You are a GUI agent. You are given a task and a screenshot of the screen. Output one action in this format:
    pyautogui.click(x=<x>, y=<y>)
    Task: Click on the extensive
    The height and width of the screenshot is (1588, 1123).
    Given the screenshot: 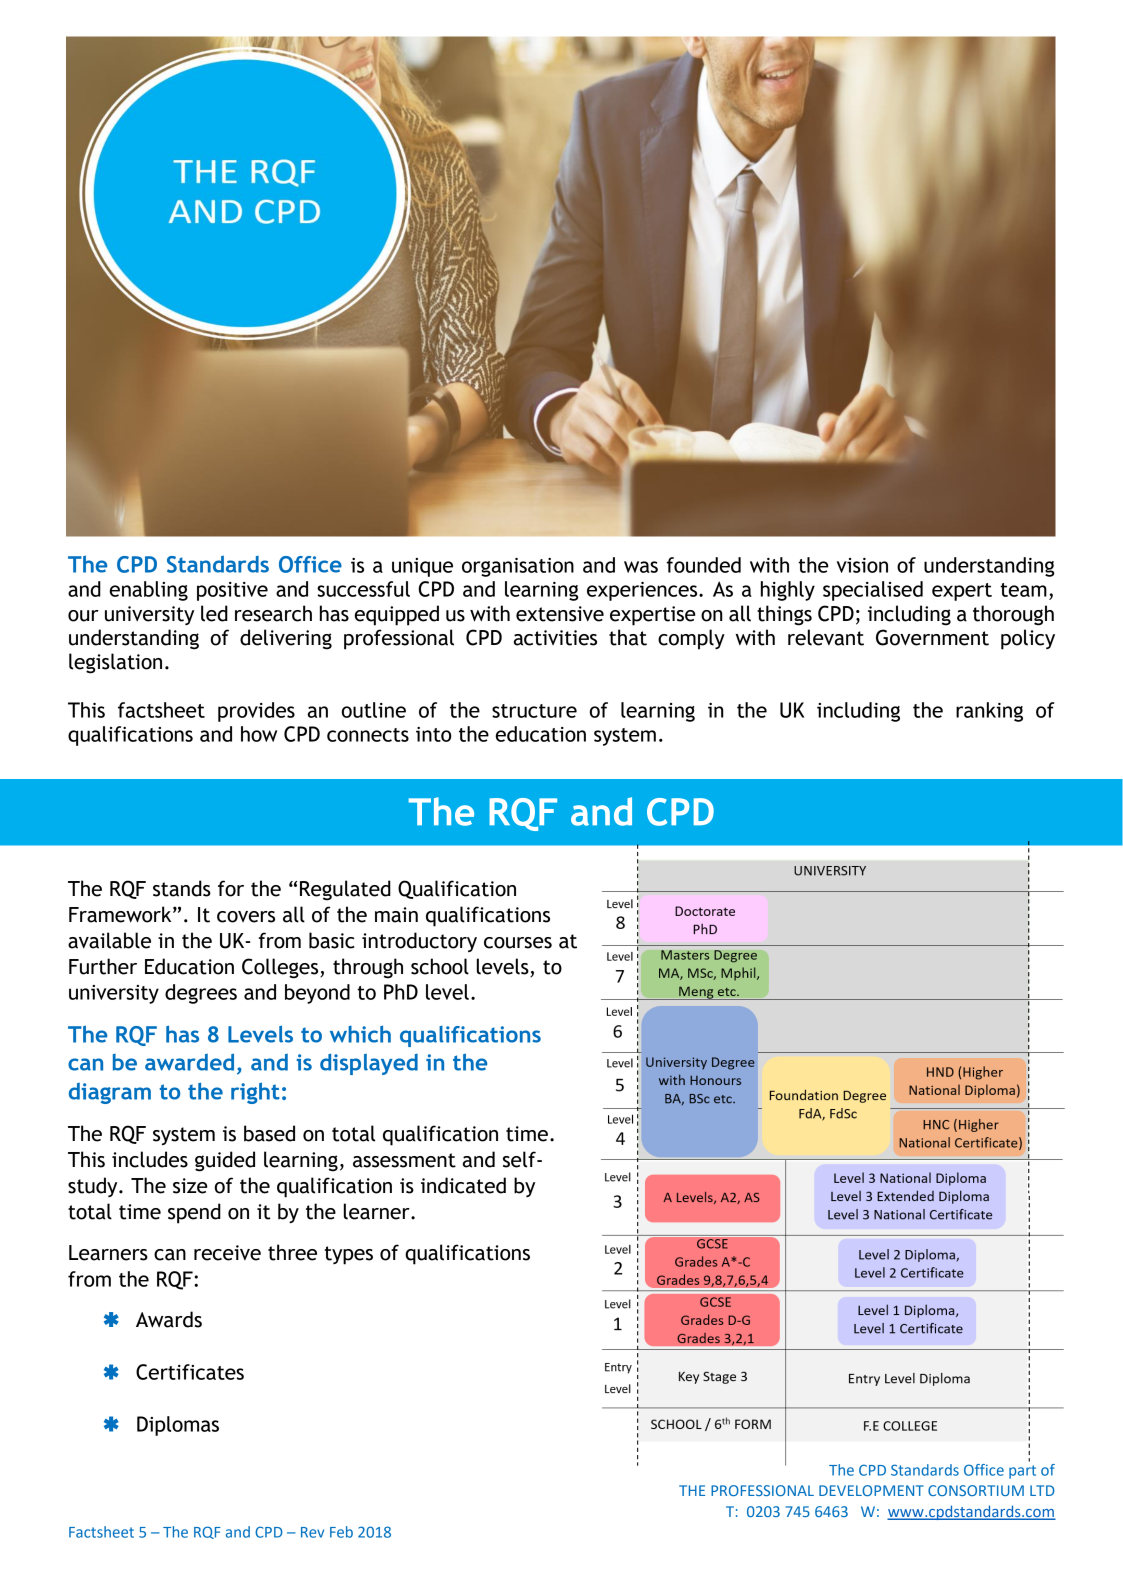 What is the action you would take?
    pyautogui.click(x=560, y=614)
